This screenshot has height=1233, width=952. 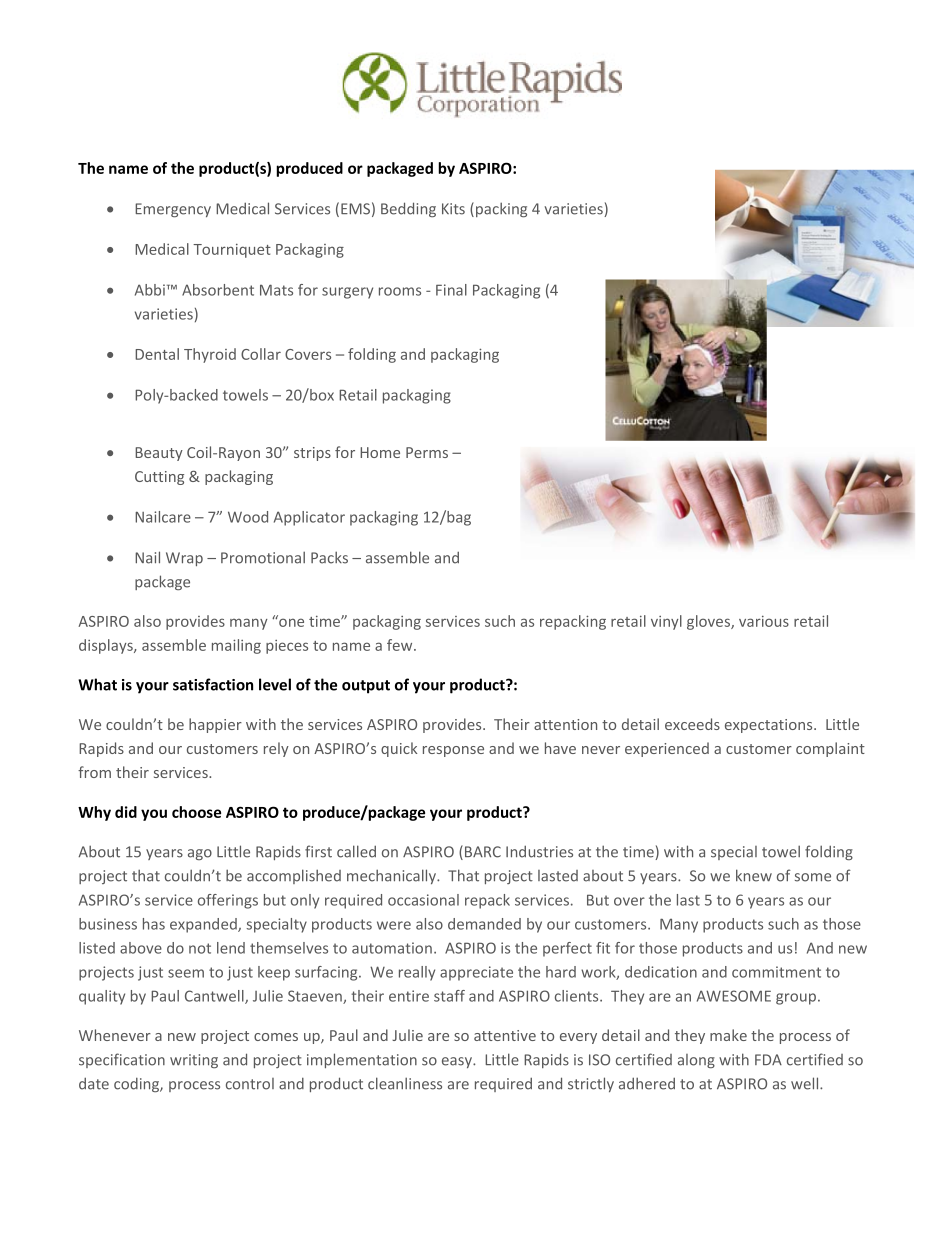 I want to click on FDA, so click(x=768, y=1059).
